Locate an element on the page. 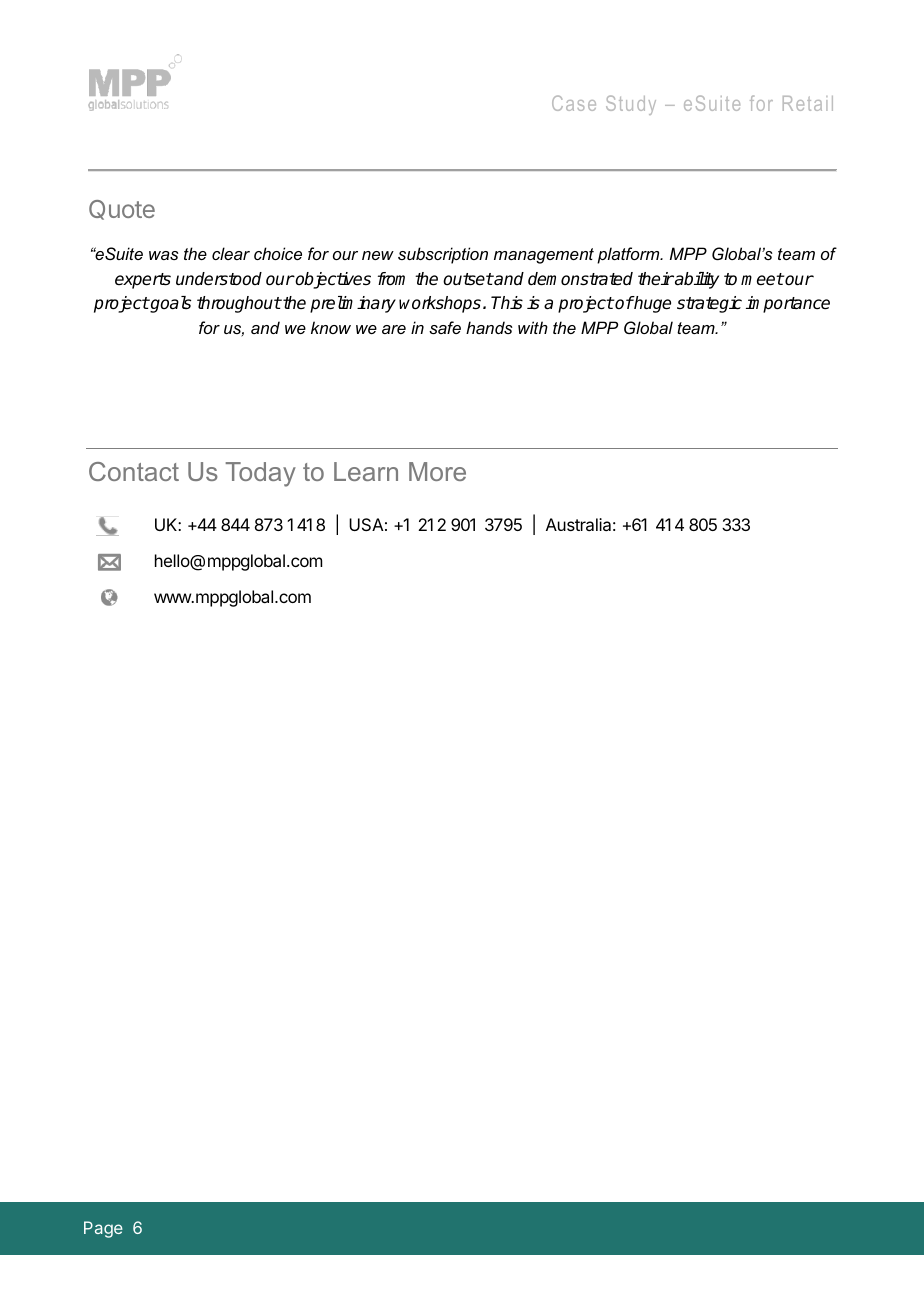 The height and width of the image is (1309, 924). strategic is located at coordinates (709, 304).
